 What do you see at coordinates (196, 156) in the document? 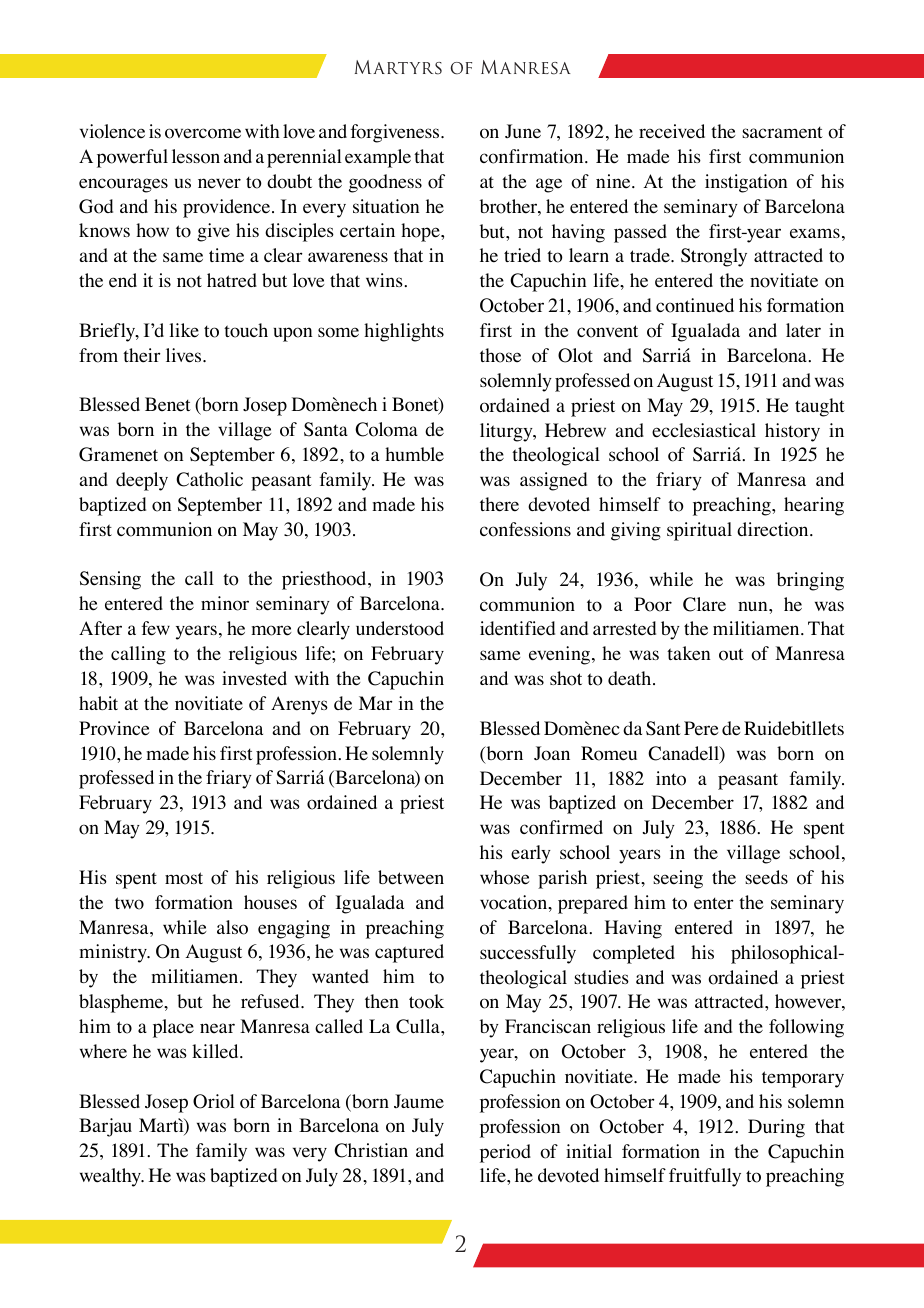
I see `lesson` at bounding box center [196, 156].
